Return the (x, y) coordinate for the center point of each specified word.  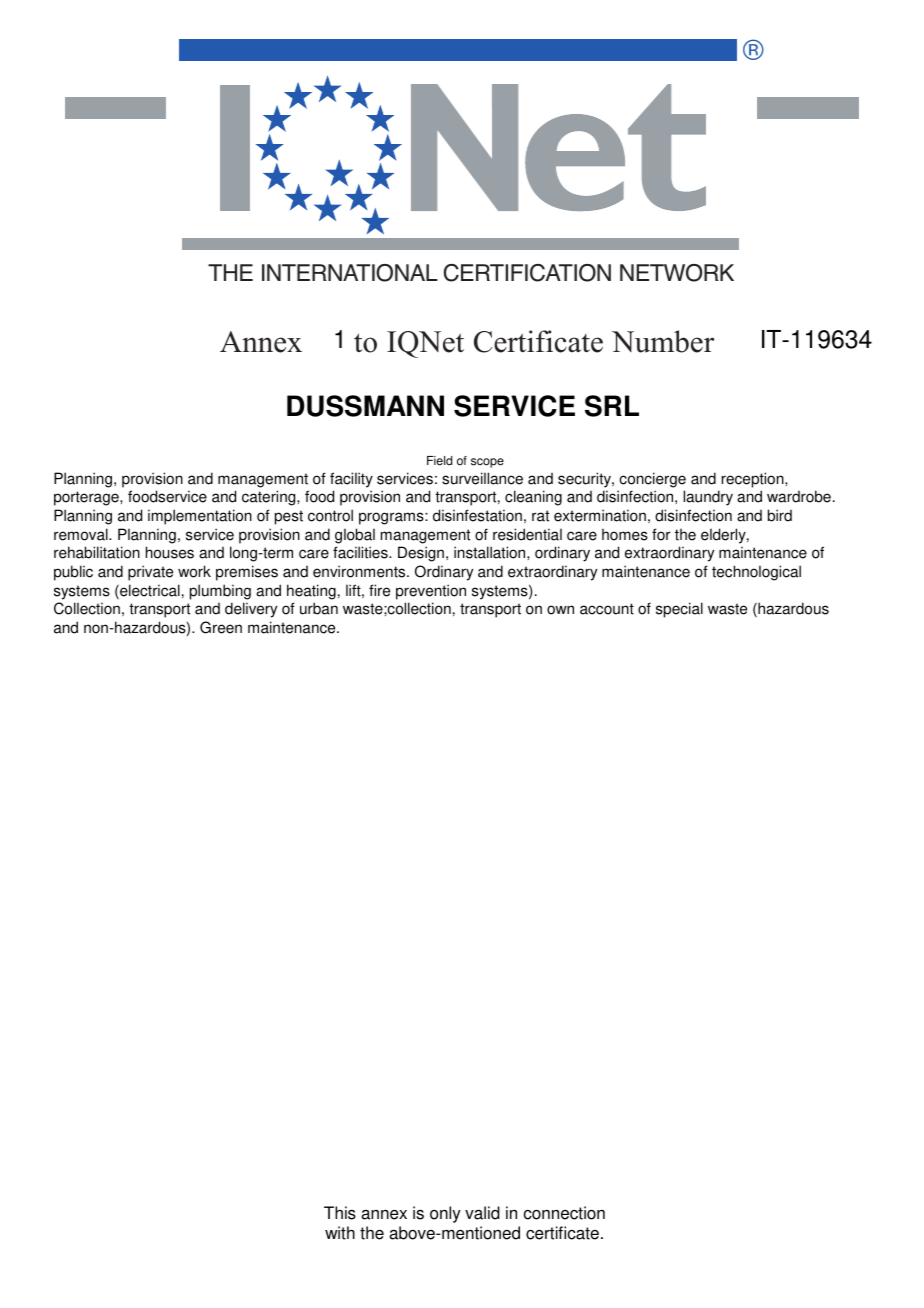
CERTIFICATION (527, 273)
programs (392, 518)
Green (221, 627)
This (340, 1213)
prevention (431, 592)
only (445, 1214)
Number (663, 341)
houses (170, 552)
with (340, 1233)
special (679, 610)
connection (564, 1213)
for (661, 534)
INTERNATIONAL (350, 273)
